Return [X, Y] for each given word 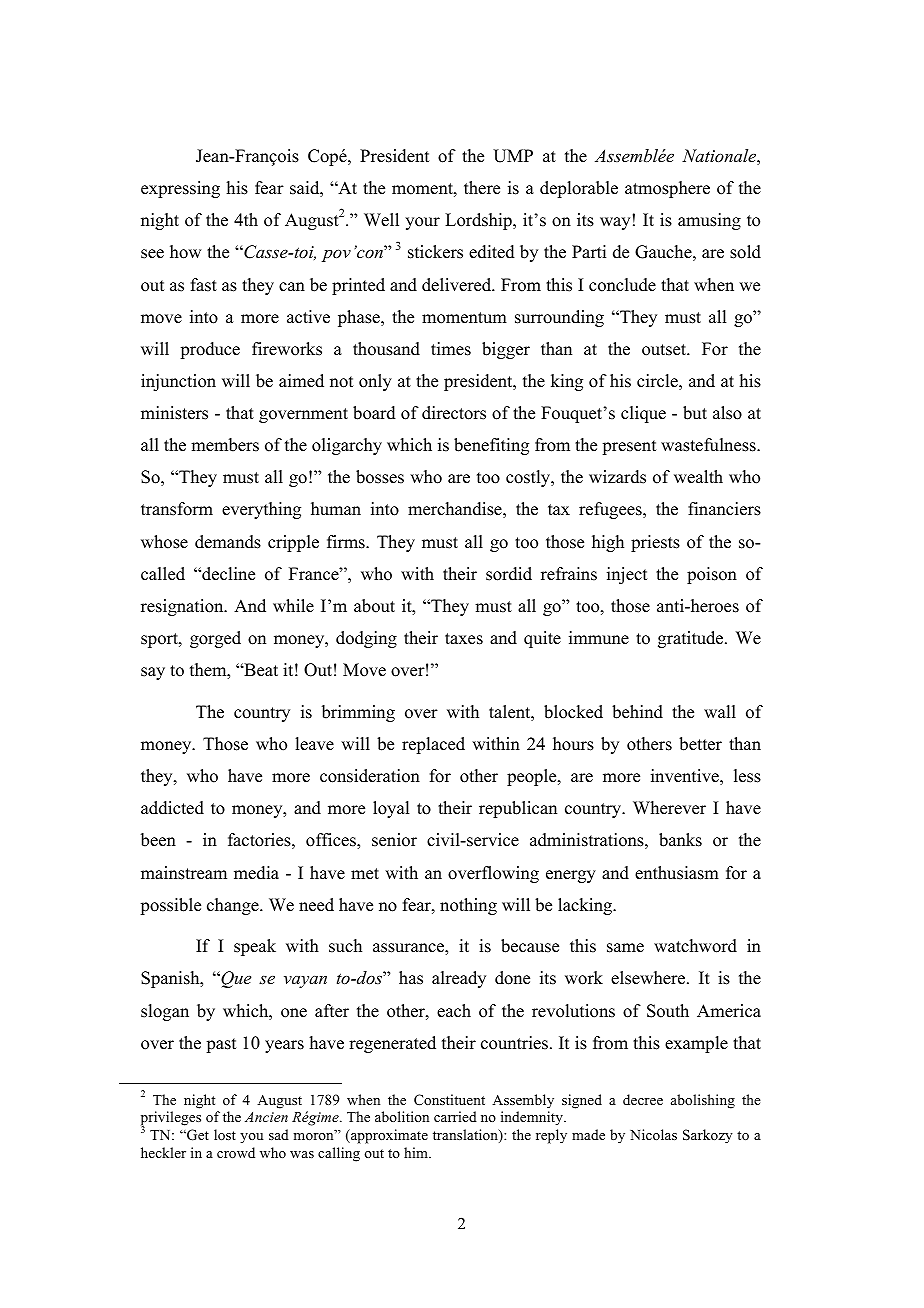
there [482, 188]
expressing [180, 189]
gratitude [692, 639]
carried [455, 1116]
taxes [464, 639]
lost [225, 1134]
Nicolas [653, 1134]
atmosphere [667, 189]
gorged [215, 639]
